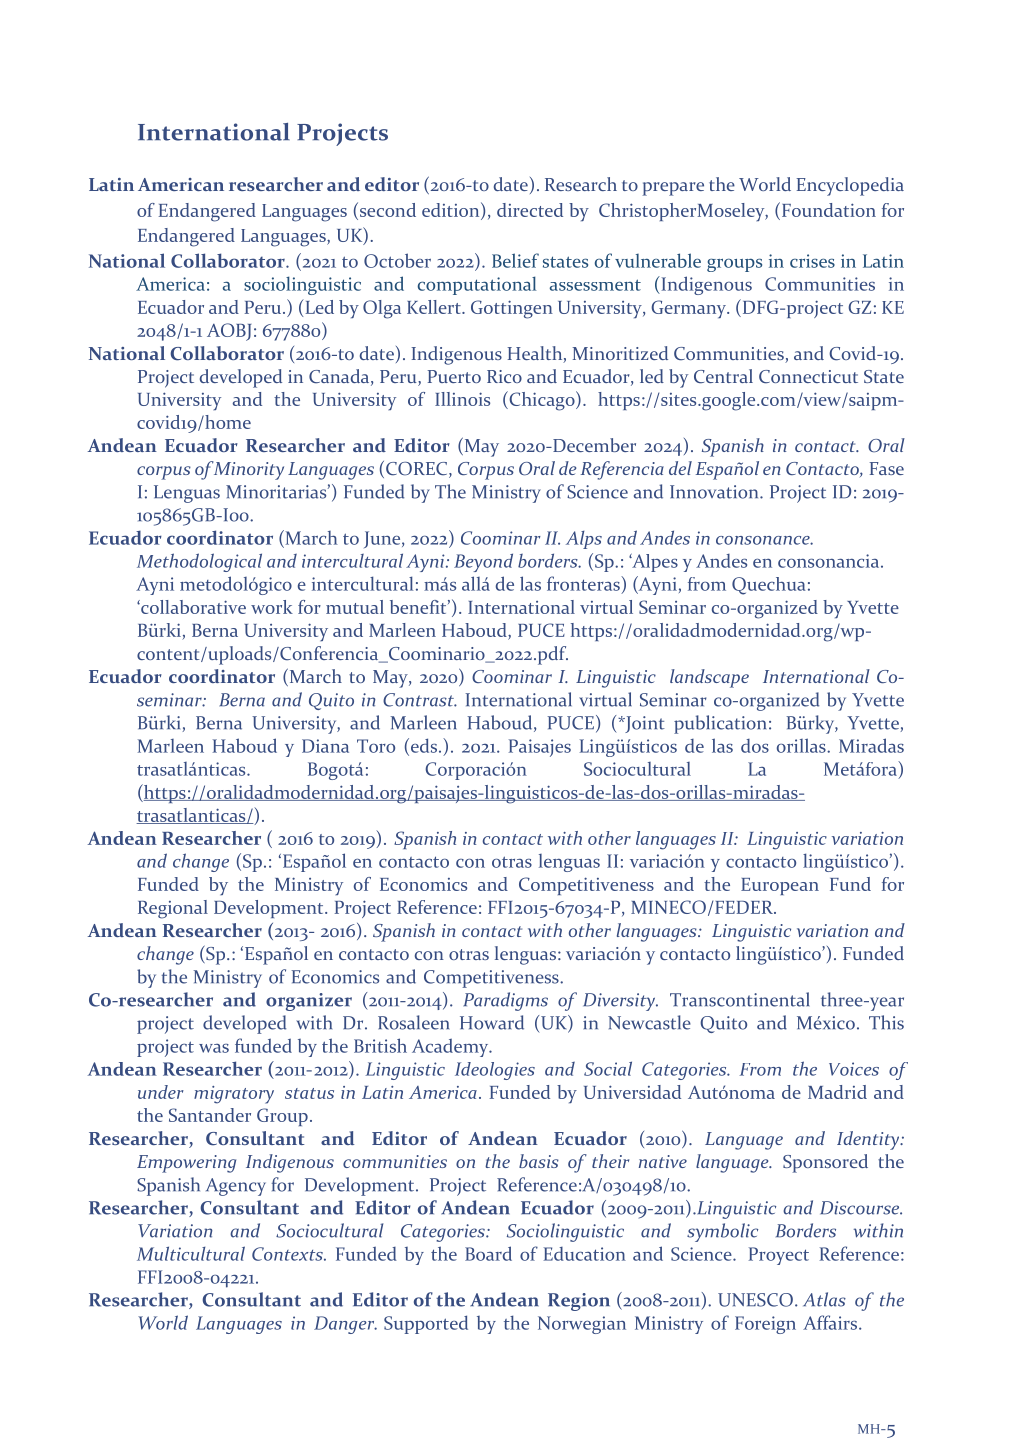 The height and width of the screenshot is (1448, 1023). I want to click on Howard, so click(492, 1022).
